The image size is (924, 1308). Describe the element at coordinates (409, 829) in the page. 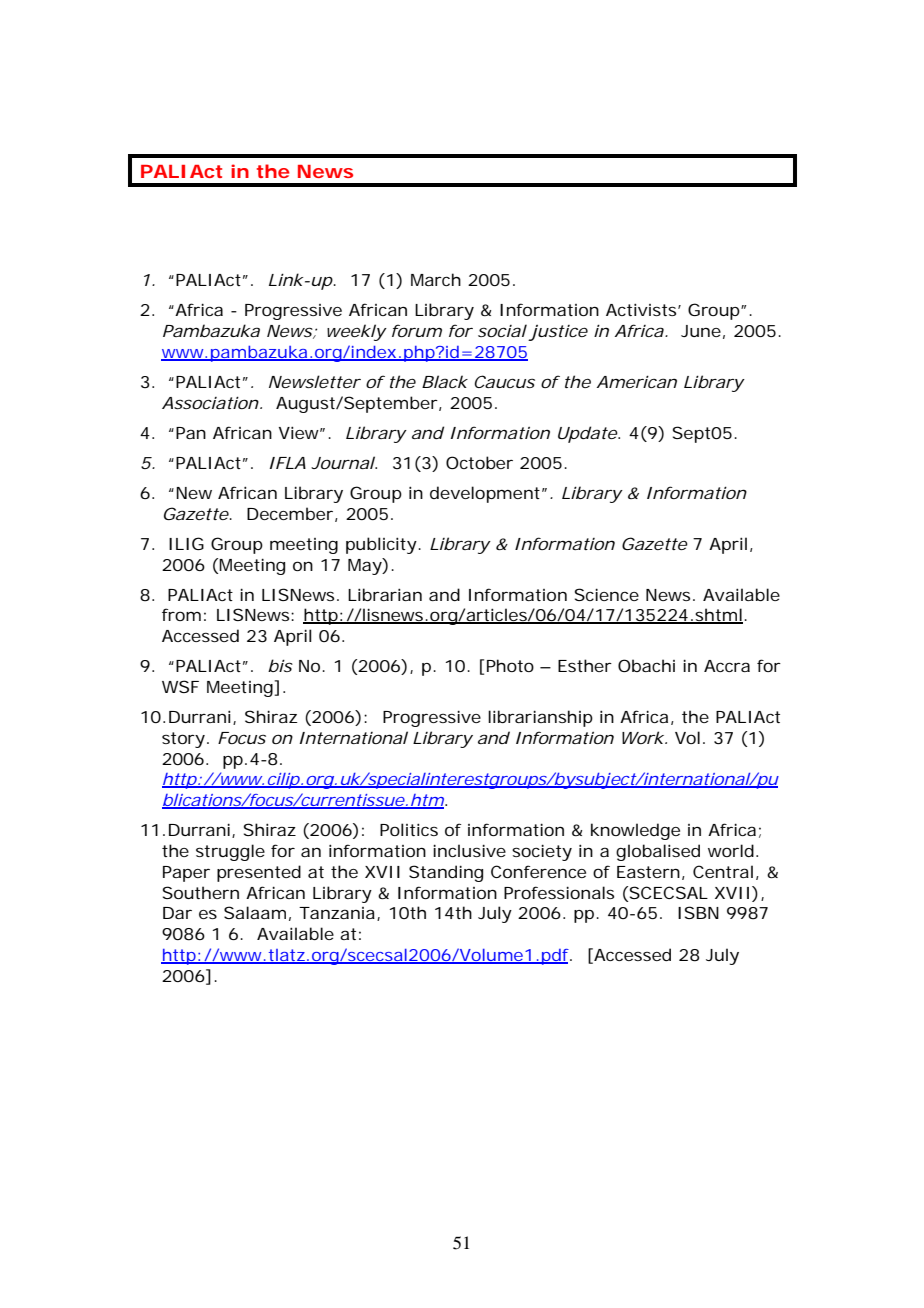

I see `Politics` at that location.
